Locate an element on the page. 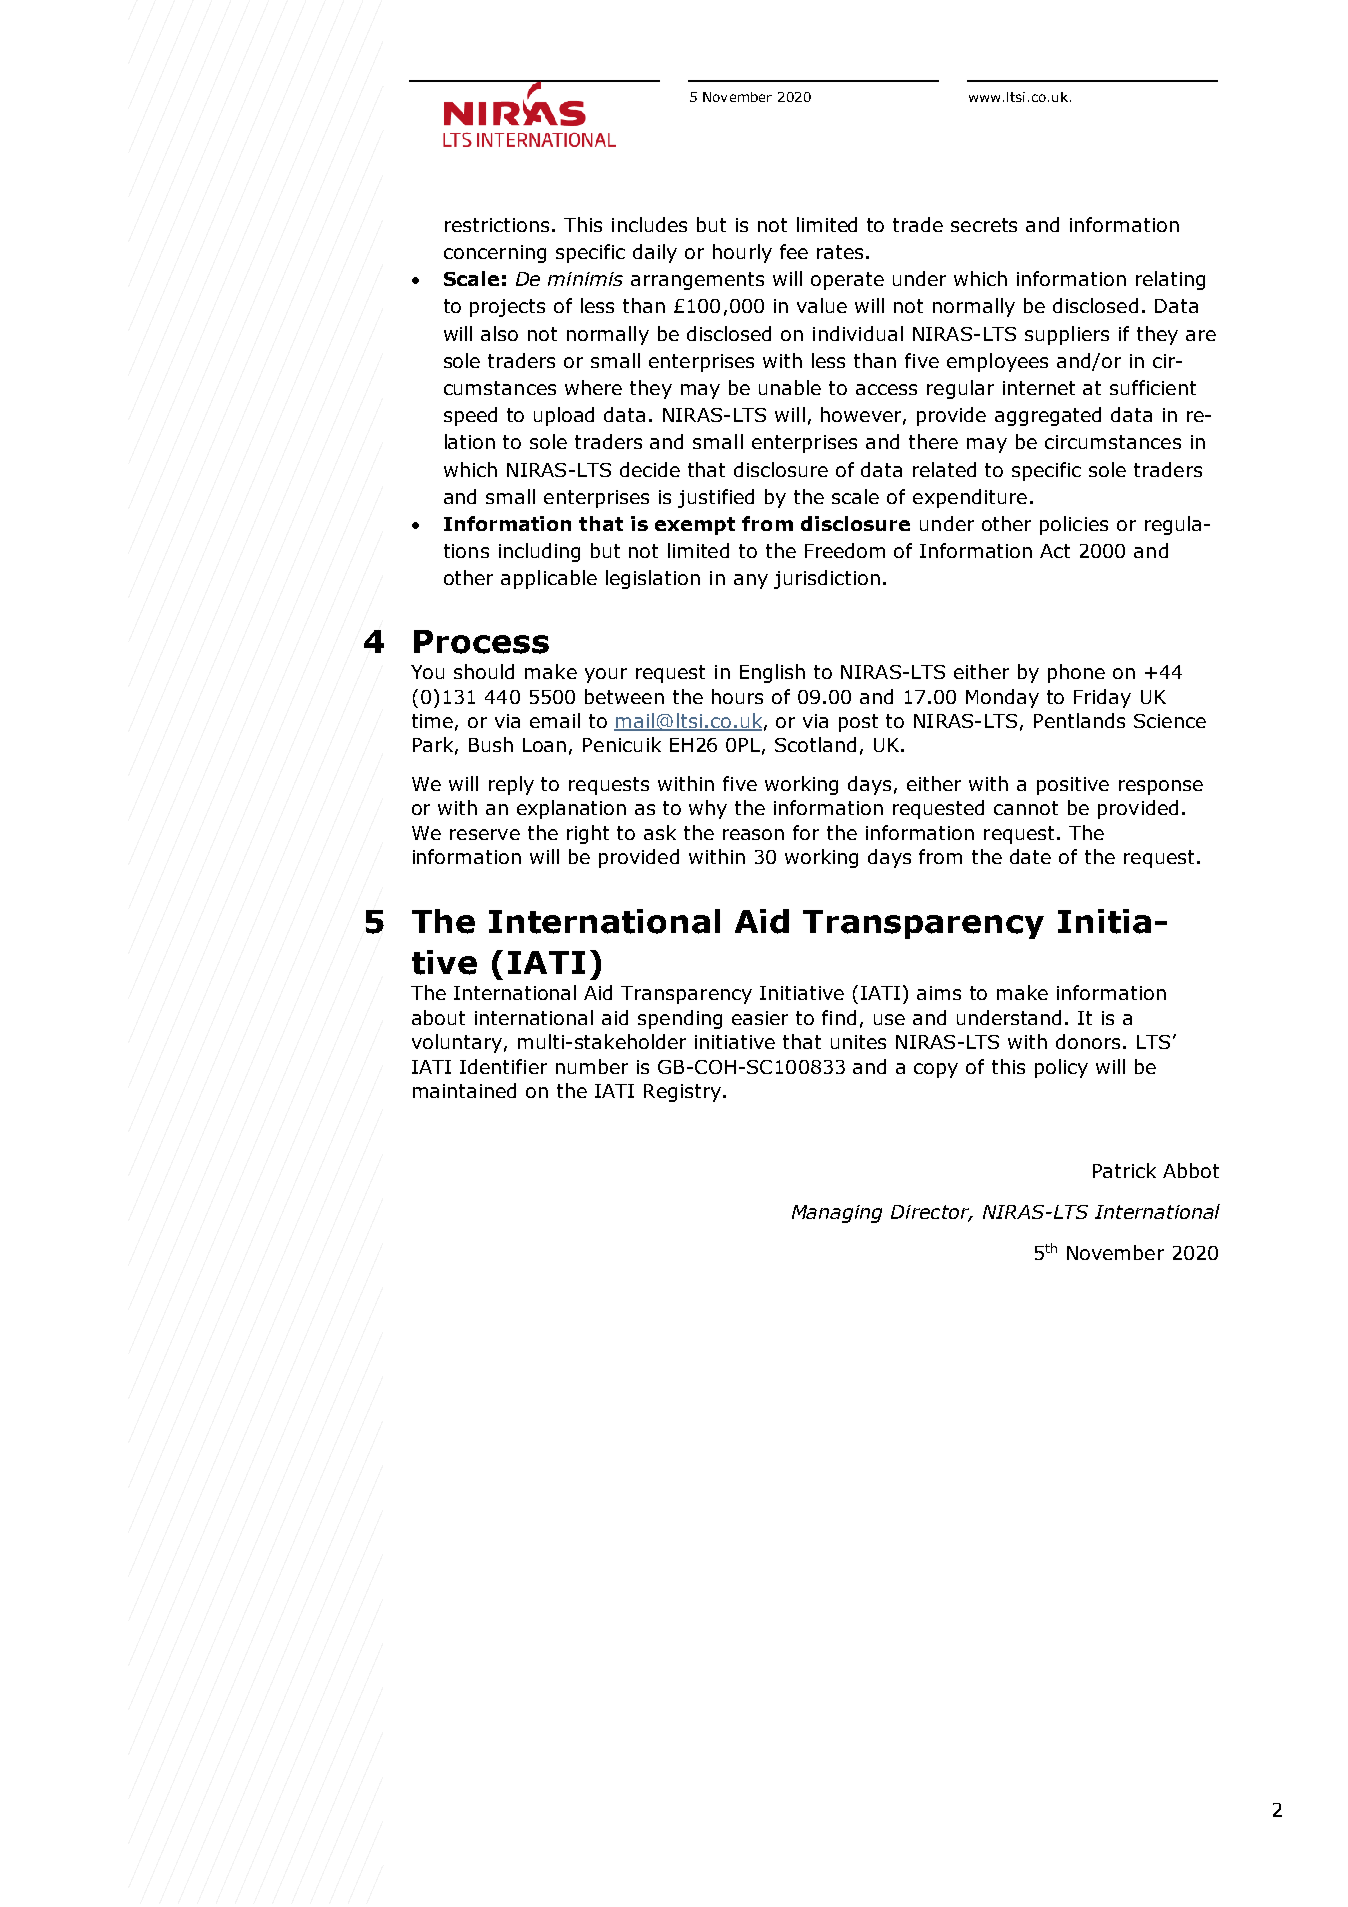 Image resolution: width=1348 pixels, height=1907 pixels. fee is located at coordinates (794, 251).
